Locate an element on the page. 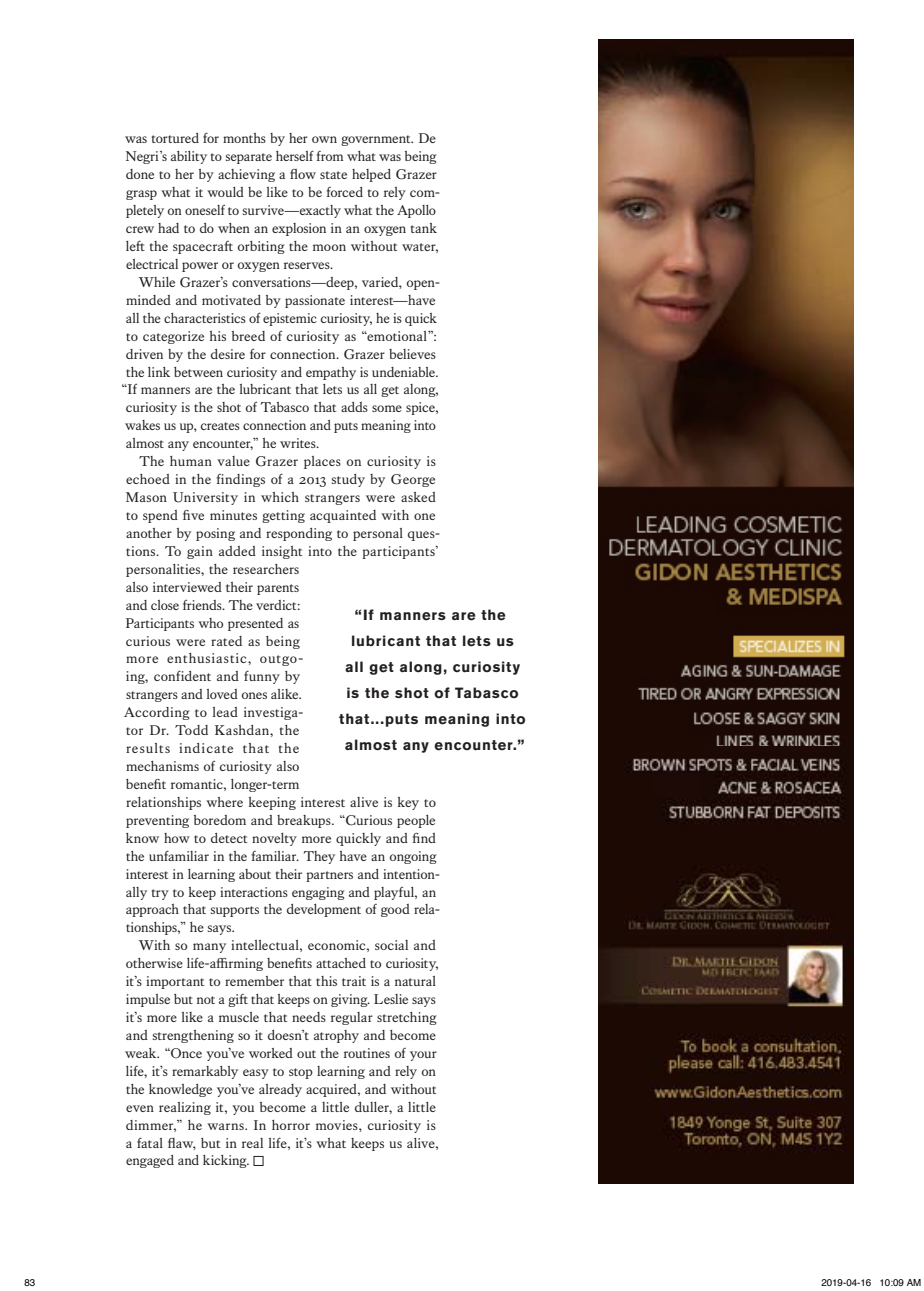 The image size is (924, 1291). tortured is located at coordinates (175, 138).
